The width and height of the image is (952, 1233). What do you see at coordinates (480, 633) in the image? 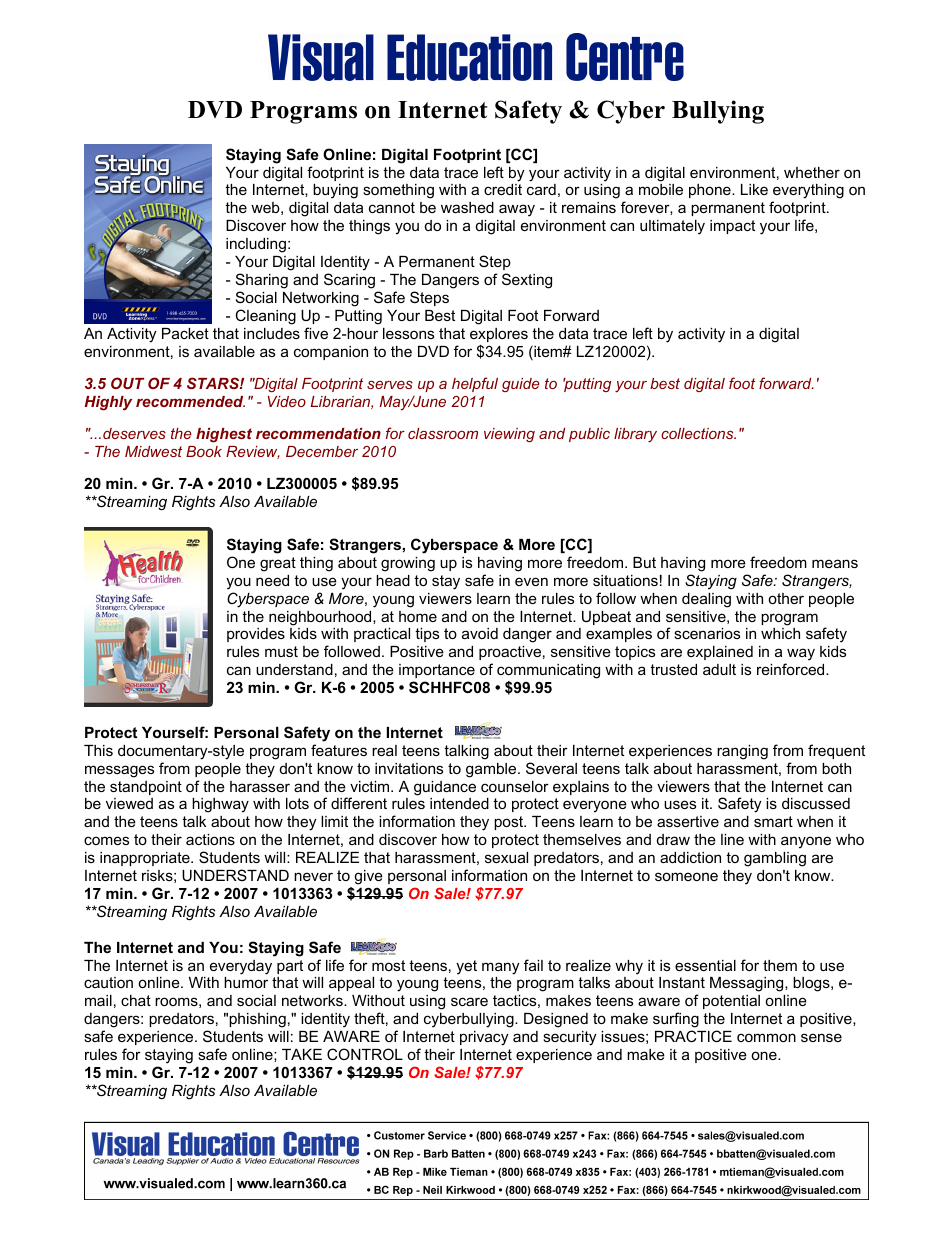
I see `avoid` at bounding box center [480, 633].
